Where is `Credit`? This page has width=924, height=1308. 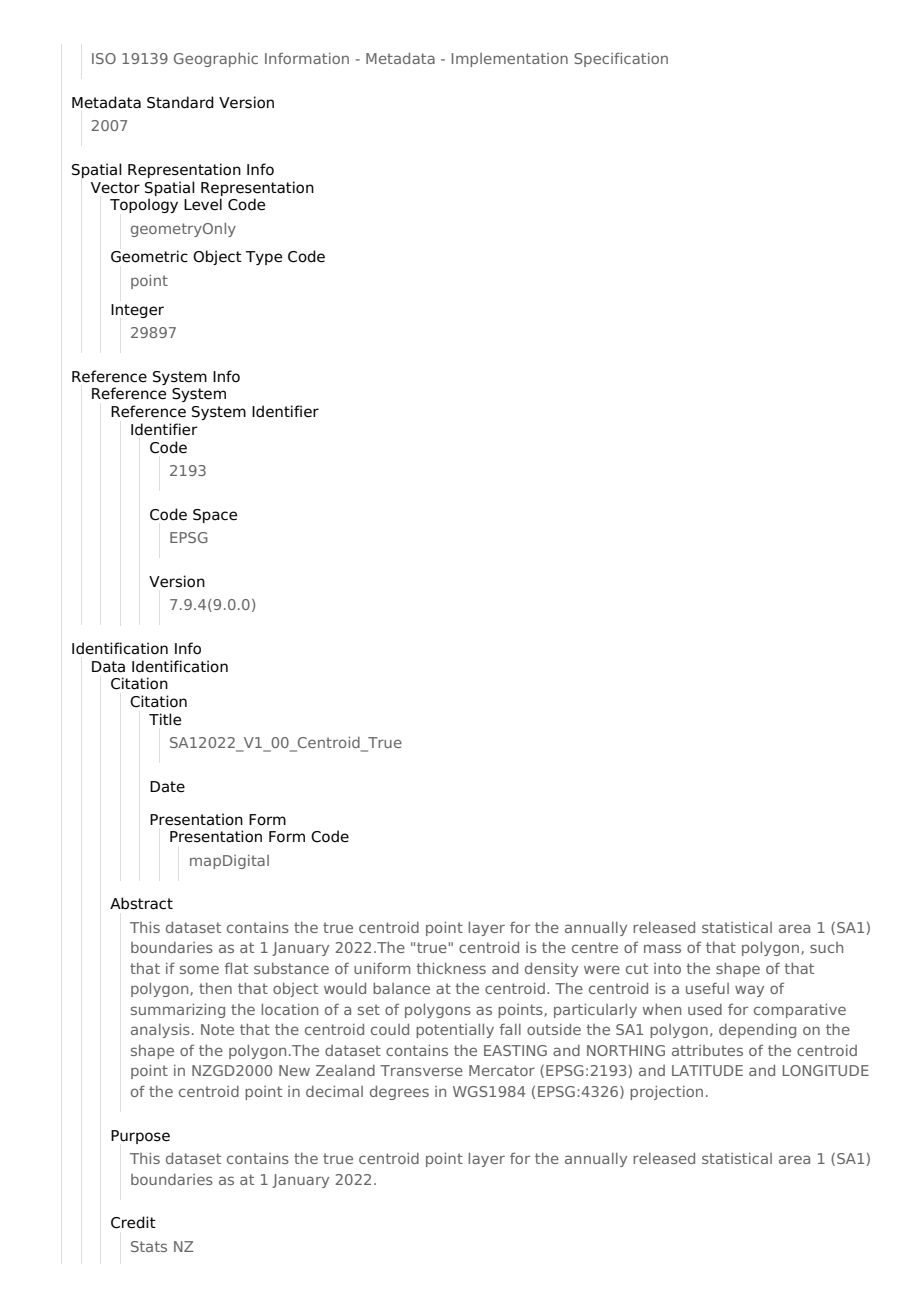 Credit is located at coordinates (133, 1222).
